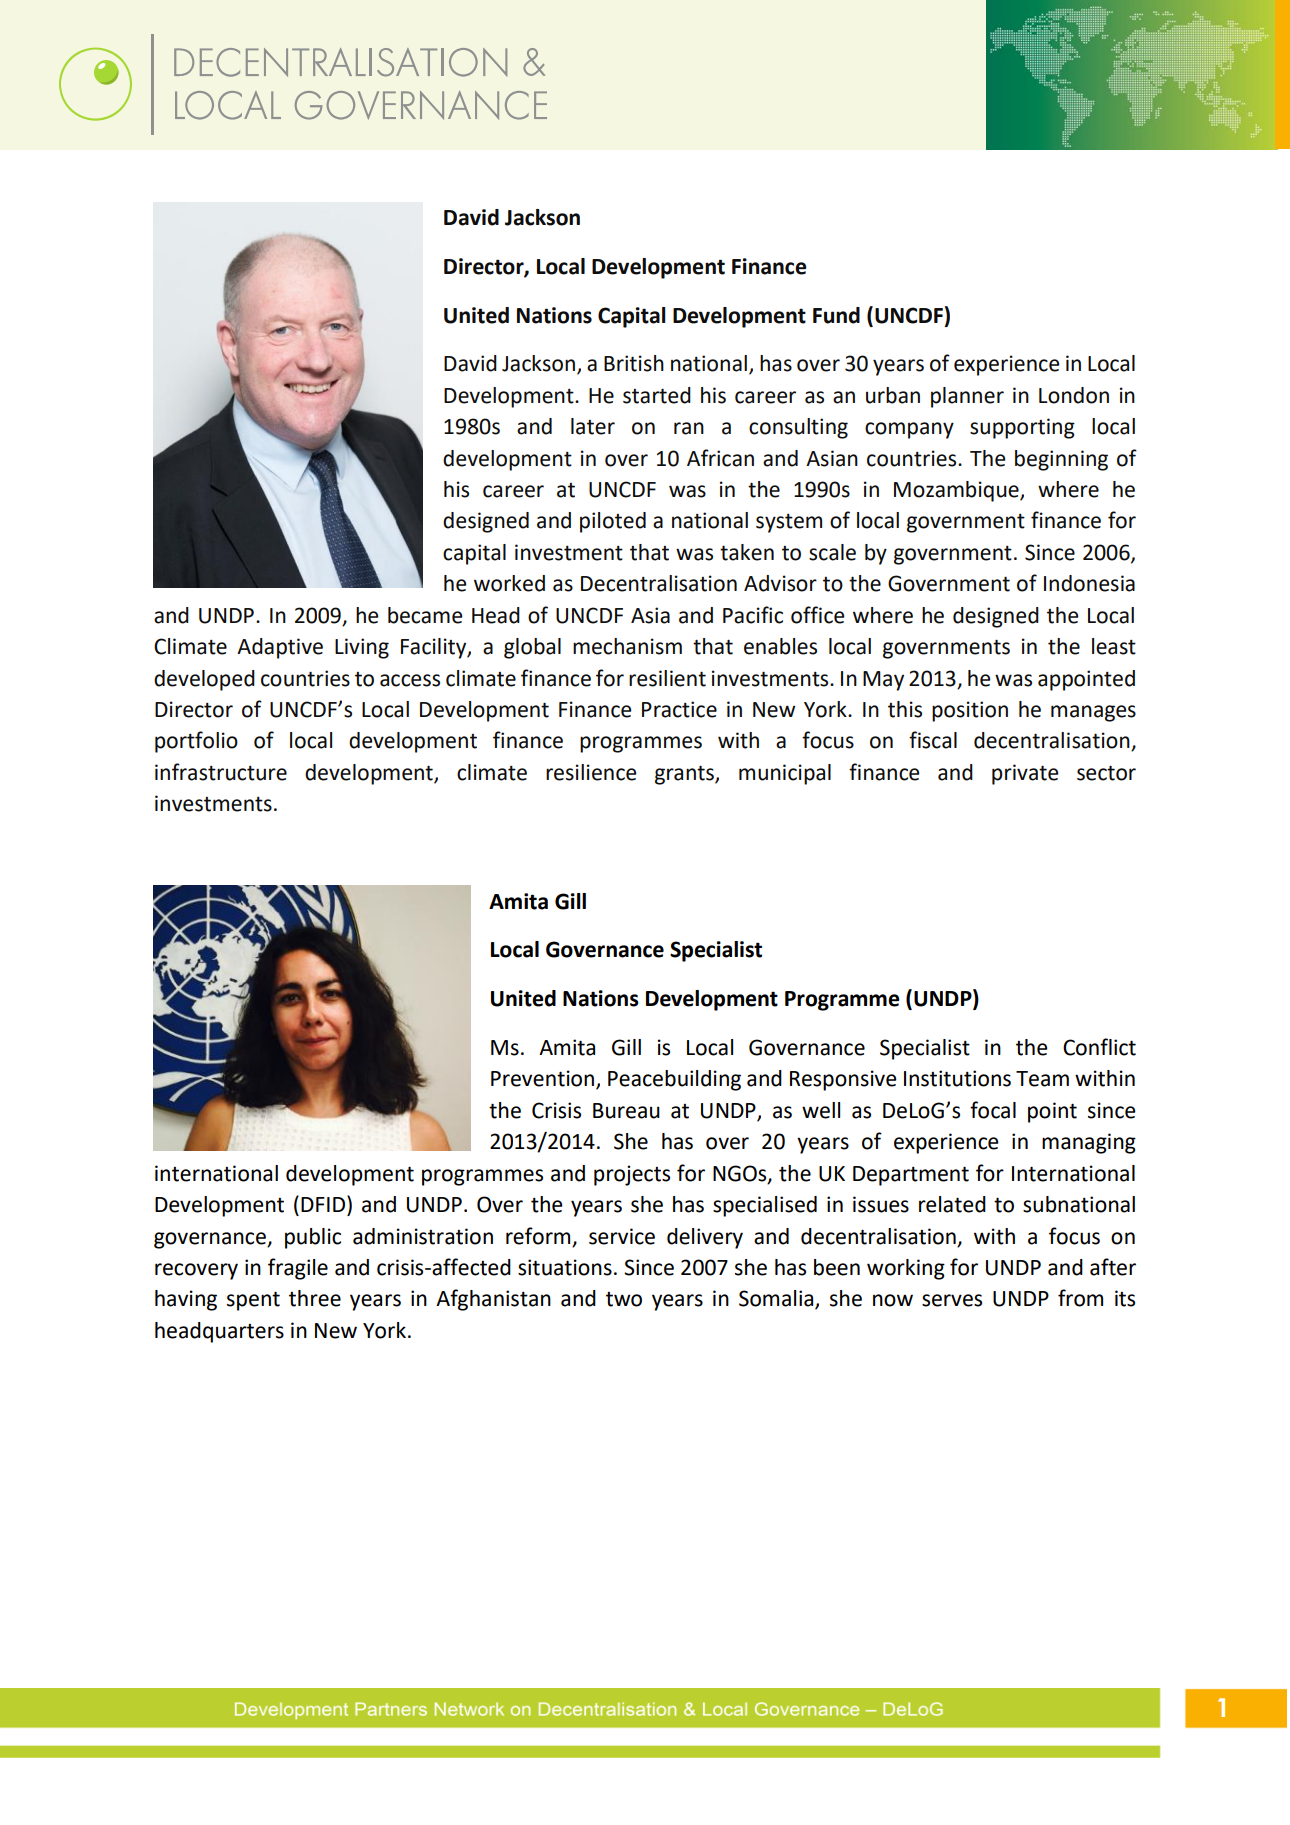  I want to click on private, so click(1025, 774).
